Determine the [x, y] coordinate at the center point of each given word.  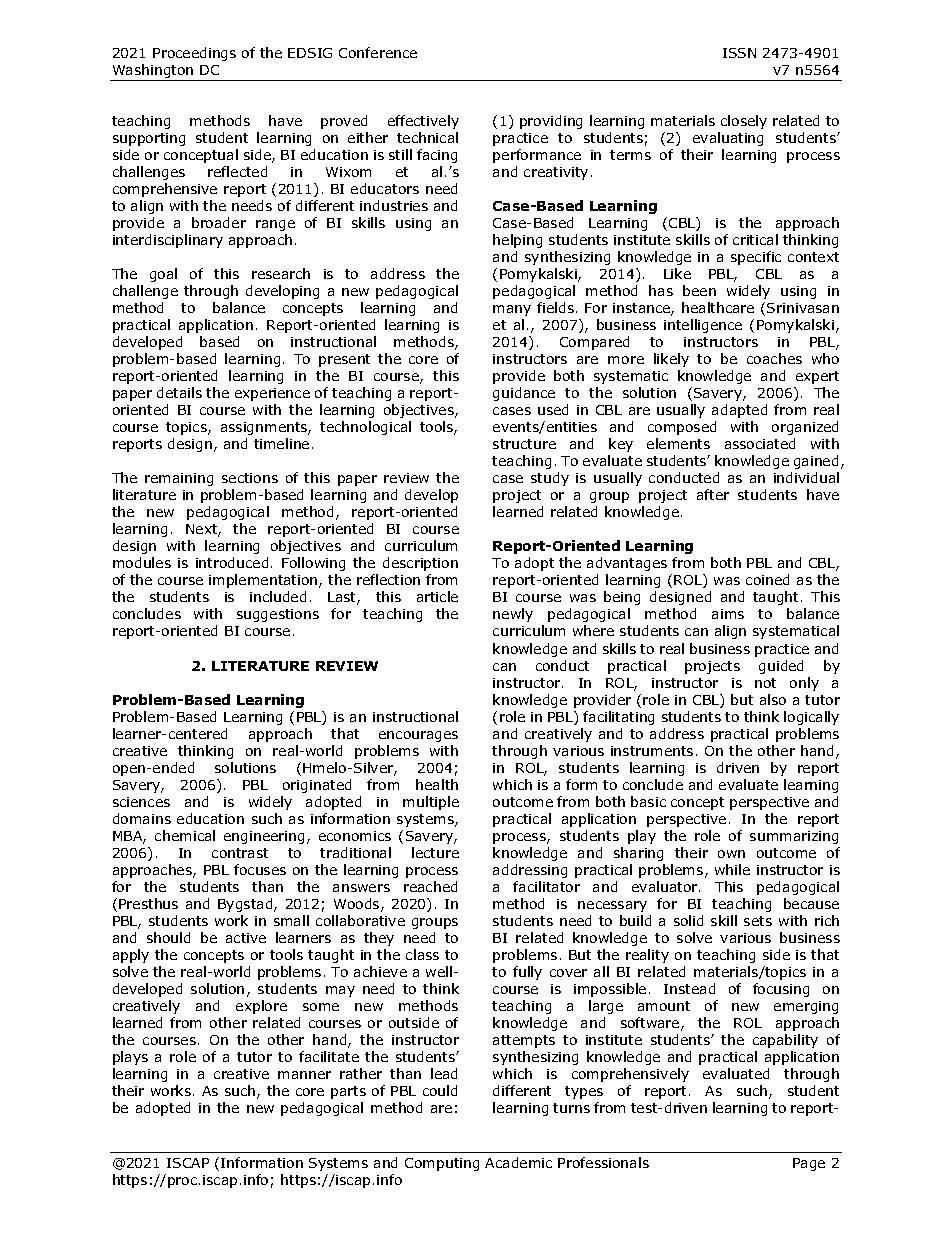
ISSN [739, 53]
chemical [185, 835]
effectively [423, 122]
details [179, 392]
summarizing [794, 837]
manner [304, 1075]
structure [524, 444]
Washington [153, 72]
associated [760, 443]
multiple [431, 803]
